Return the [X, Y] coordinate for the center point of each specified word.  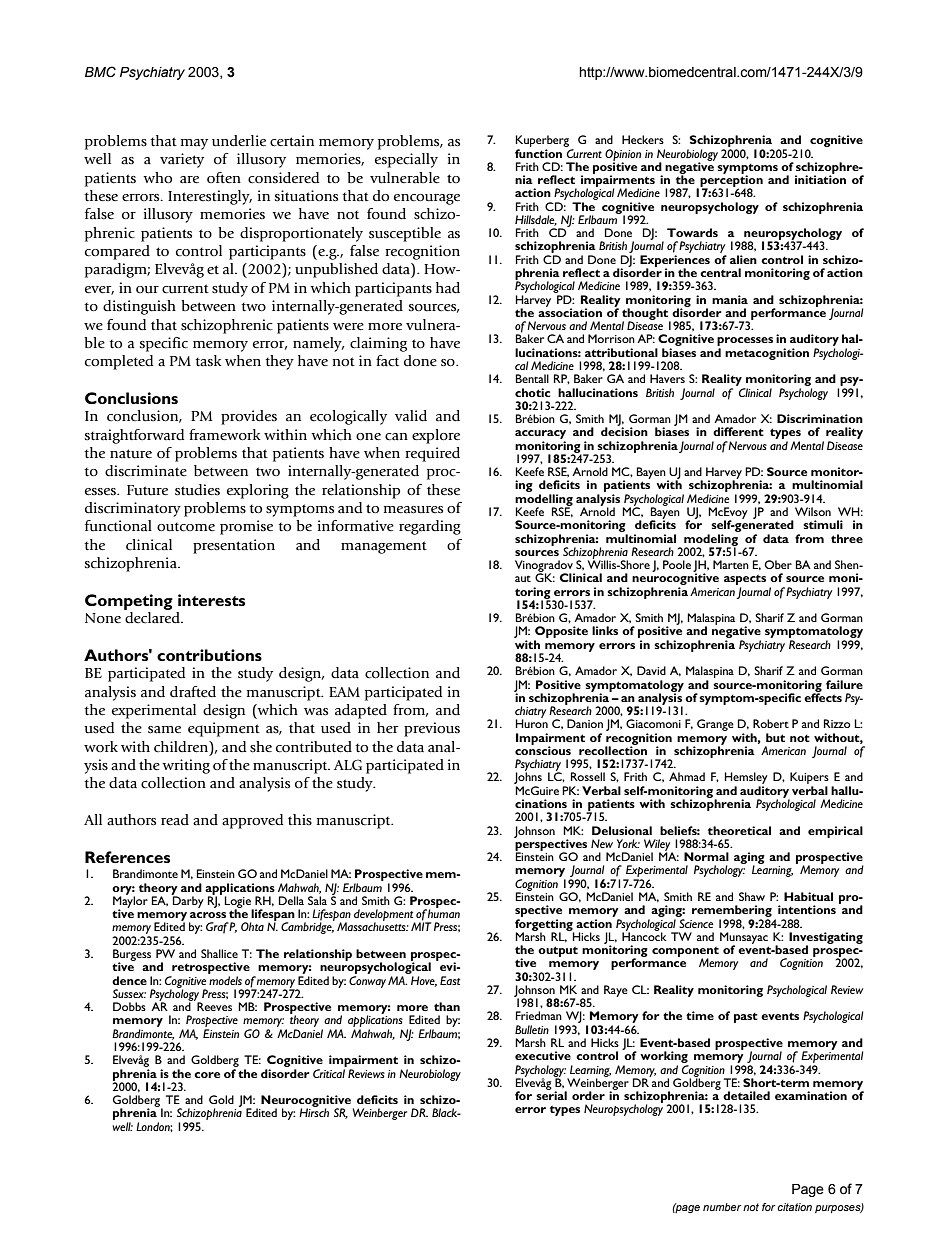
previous [432, 729]
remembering [732, 912]
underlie [239, 141]
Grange [715, 725]
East [450, 980]
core [207, 1075]
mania [730, 299]
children [182, 747]
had [448, 287]
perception [730, 181]
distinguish [139, 307]
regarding [430, 527]
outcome [186, 527]
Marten [731, 564]
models [225, 980]
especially [406, 160]
